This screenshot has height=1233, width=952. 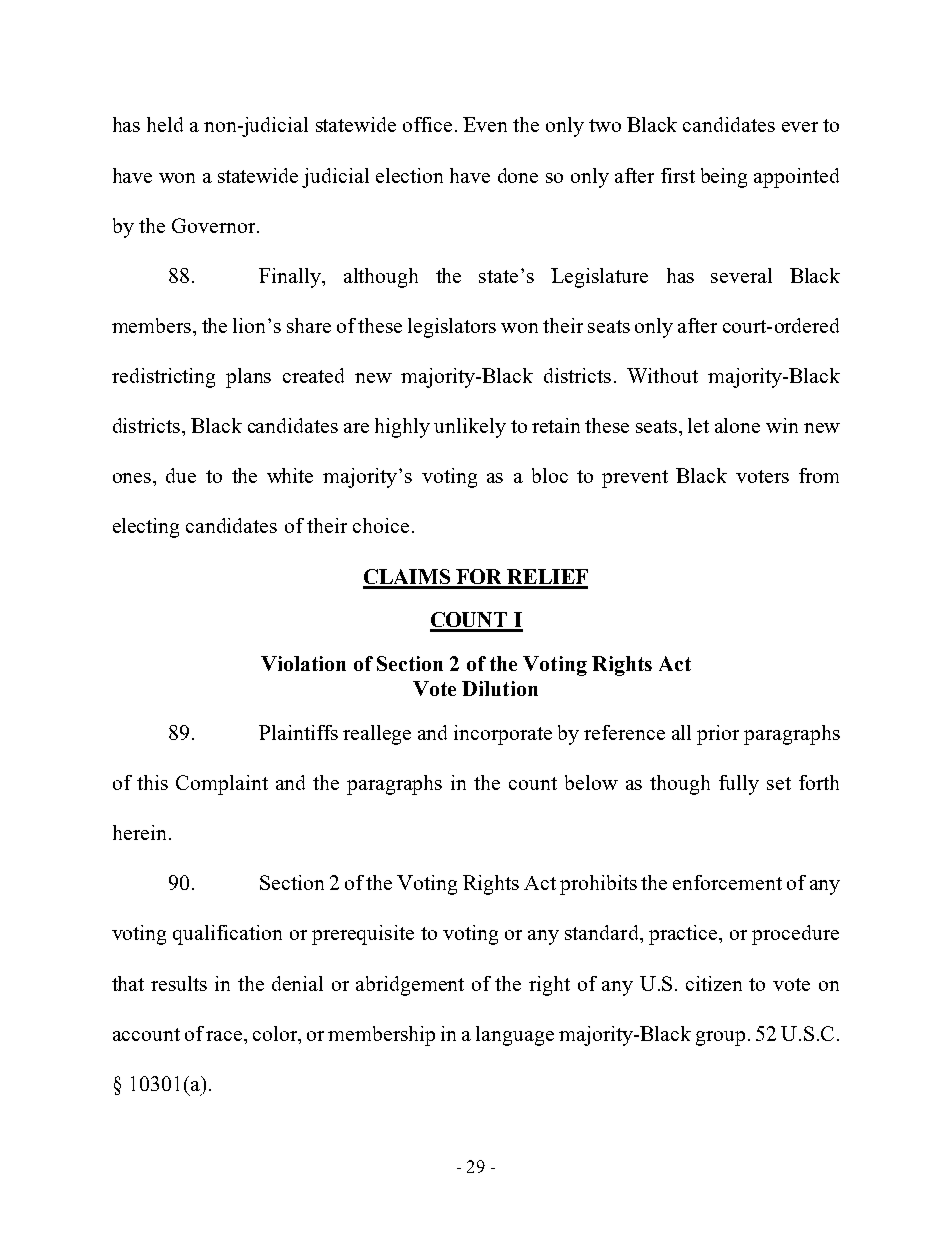 I want to click on held, so click(x=165, y=124).
